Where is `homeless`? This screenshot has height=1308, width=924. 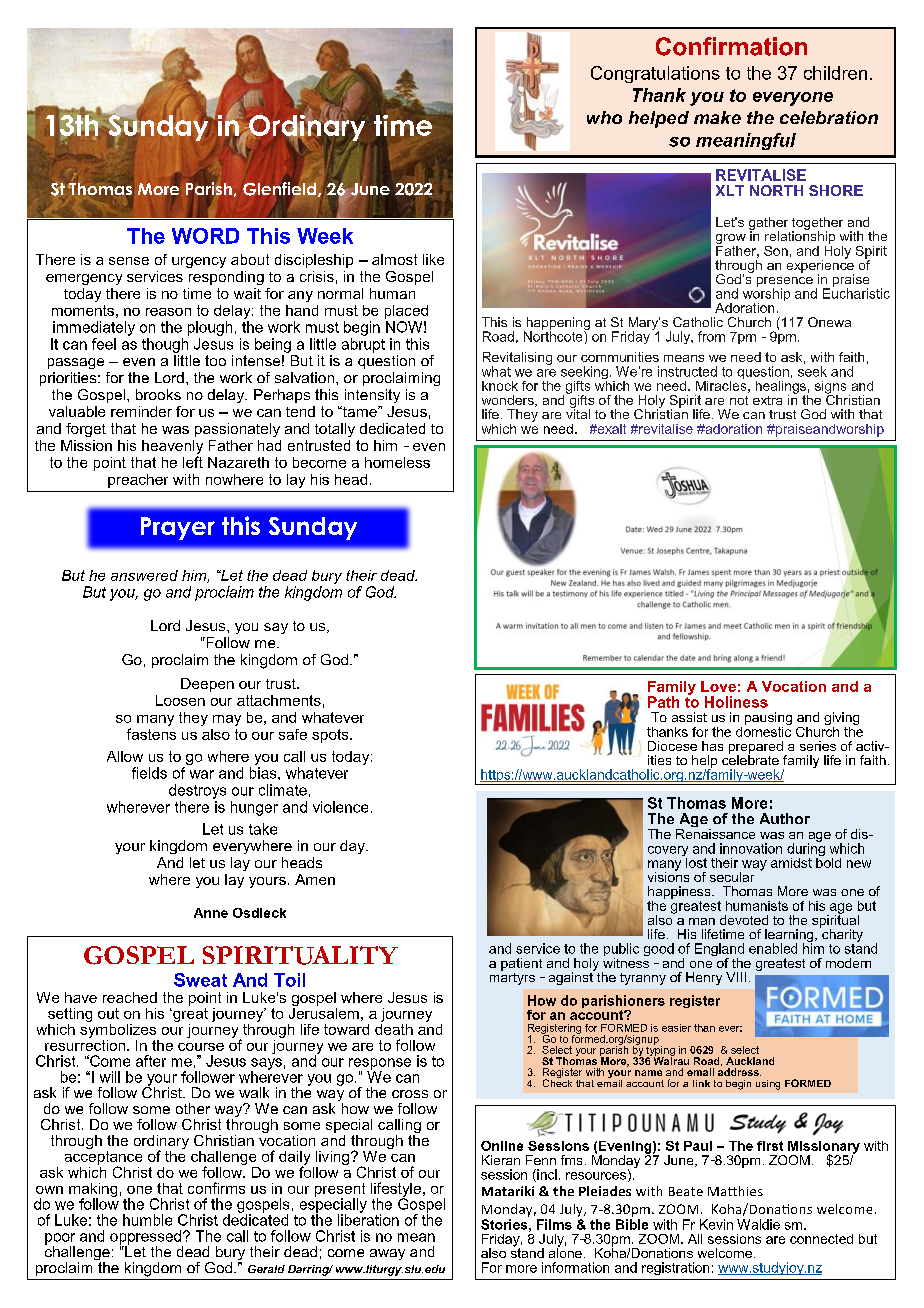 homeless is located at coordinates (397, 462).
